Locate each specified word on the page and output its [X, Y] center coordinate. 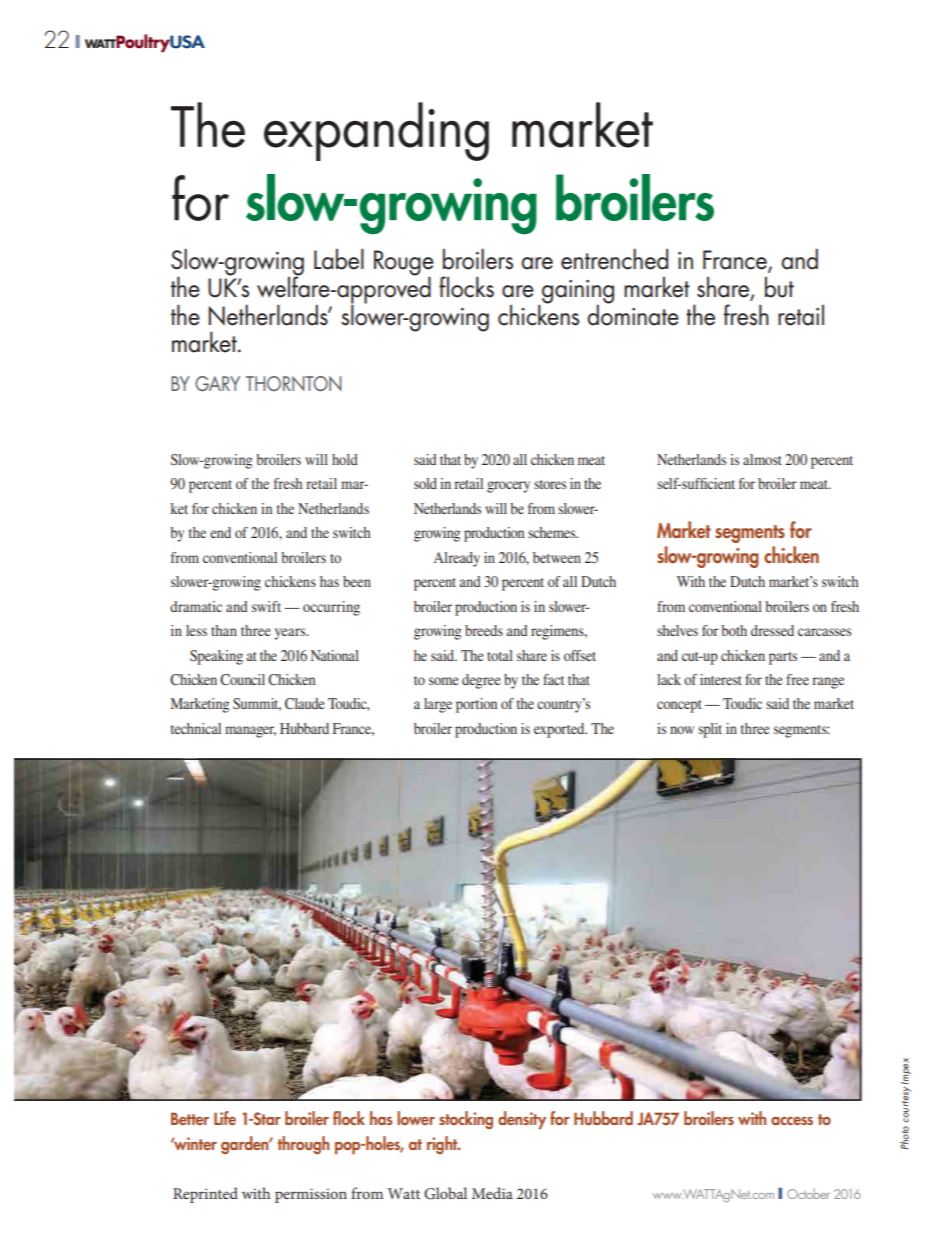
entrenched [614, 259]
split [710, 730]
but [779, 287]
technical [196, 728]
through [303, 1145]
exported [560, 730]
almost [762, 459]
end [220, 532]
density [522, 1120]
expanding [376, 131]
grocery [508, 487]
